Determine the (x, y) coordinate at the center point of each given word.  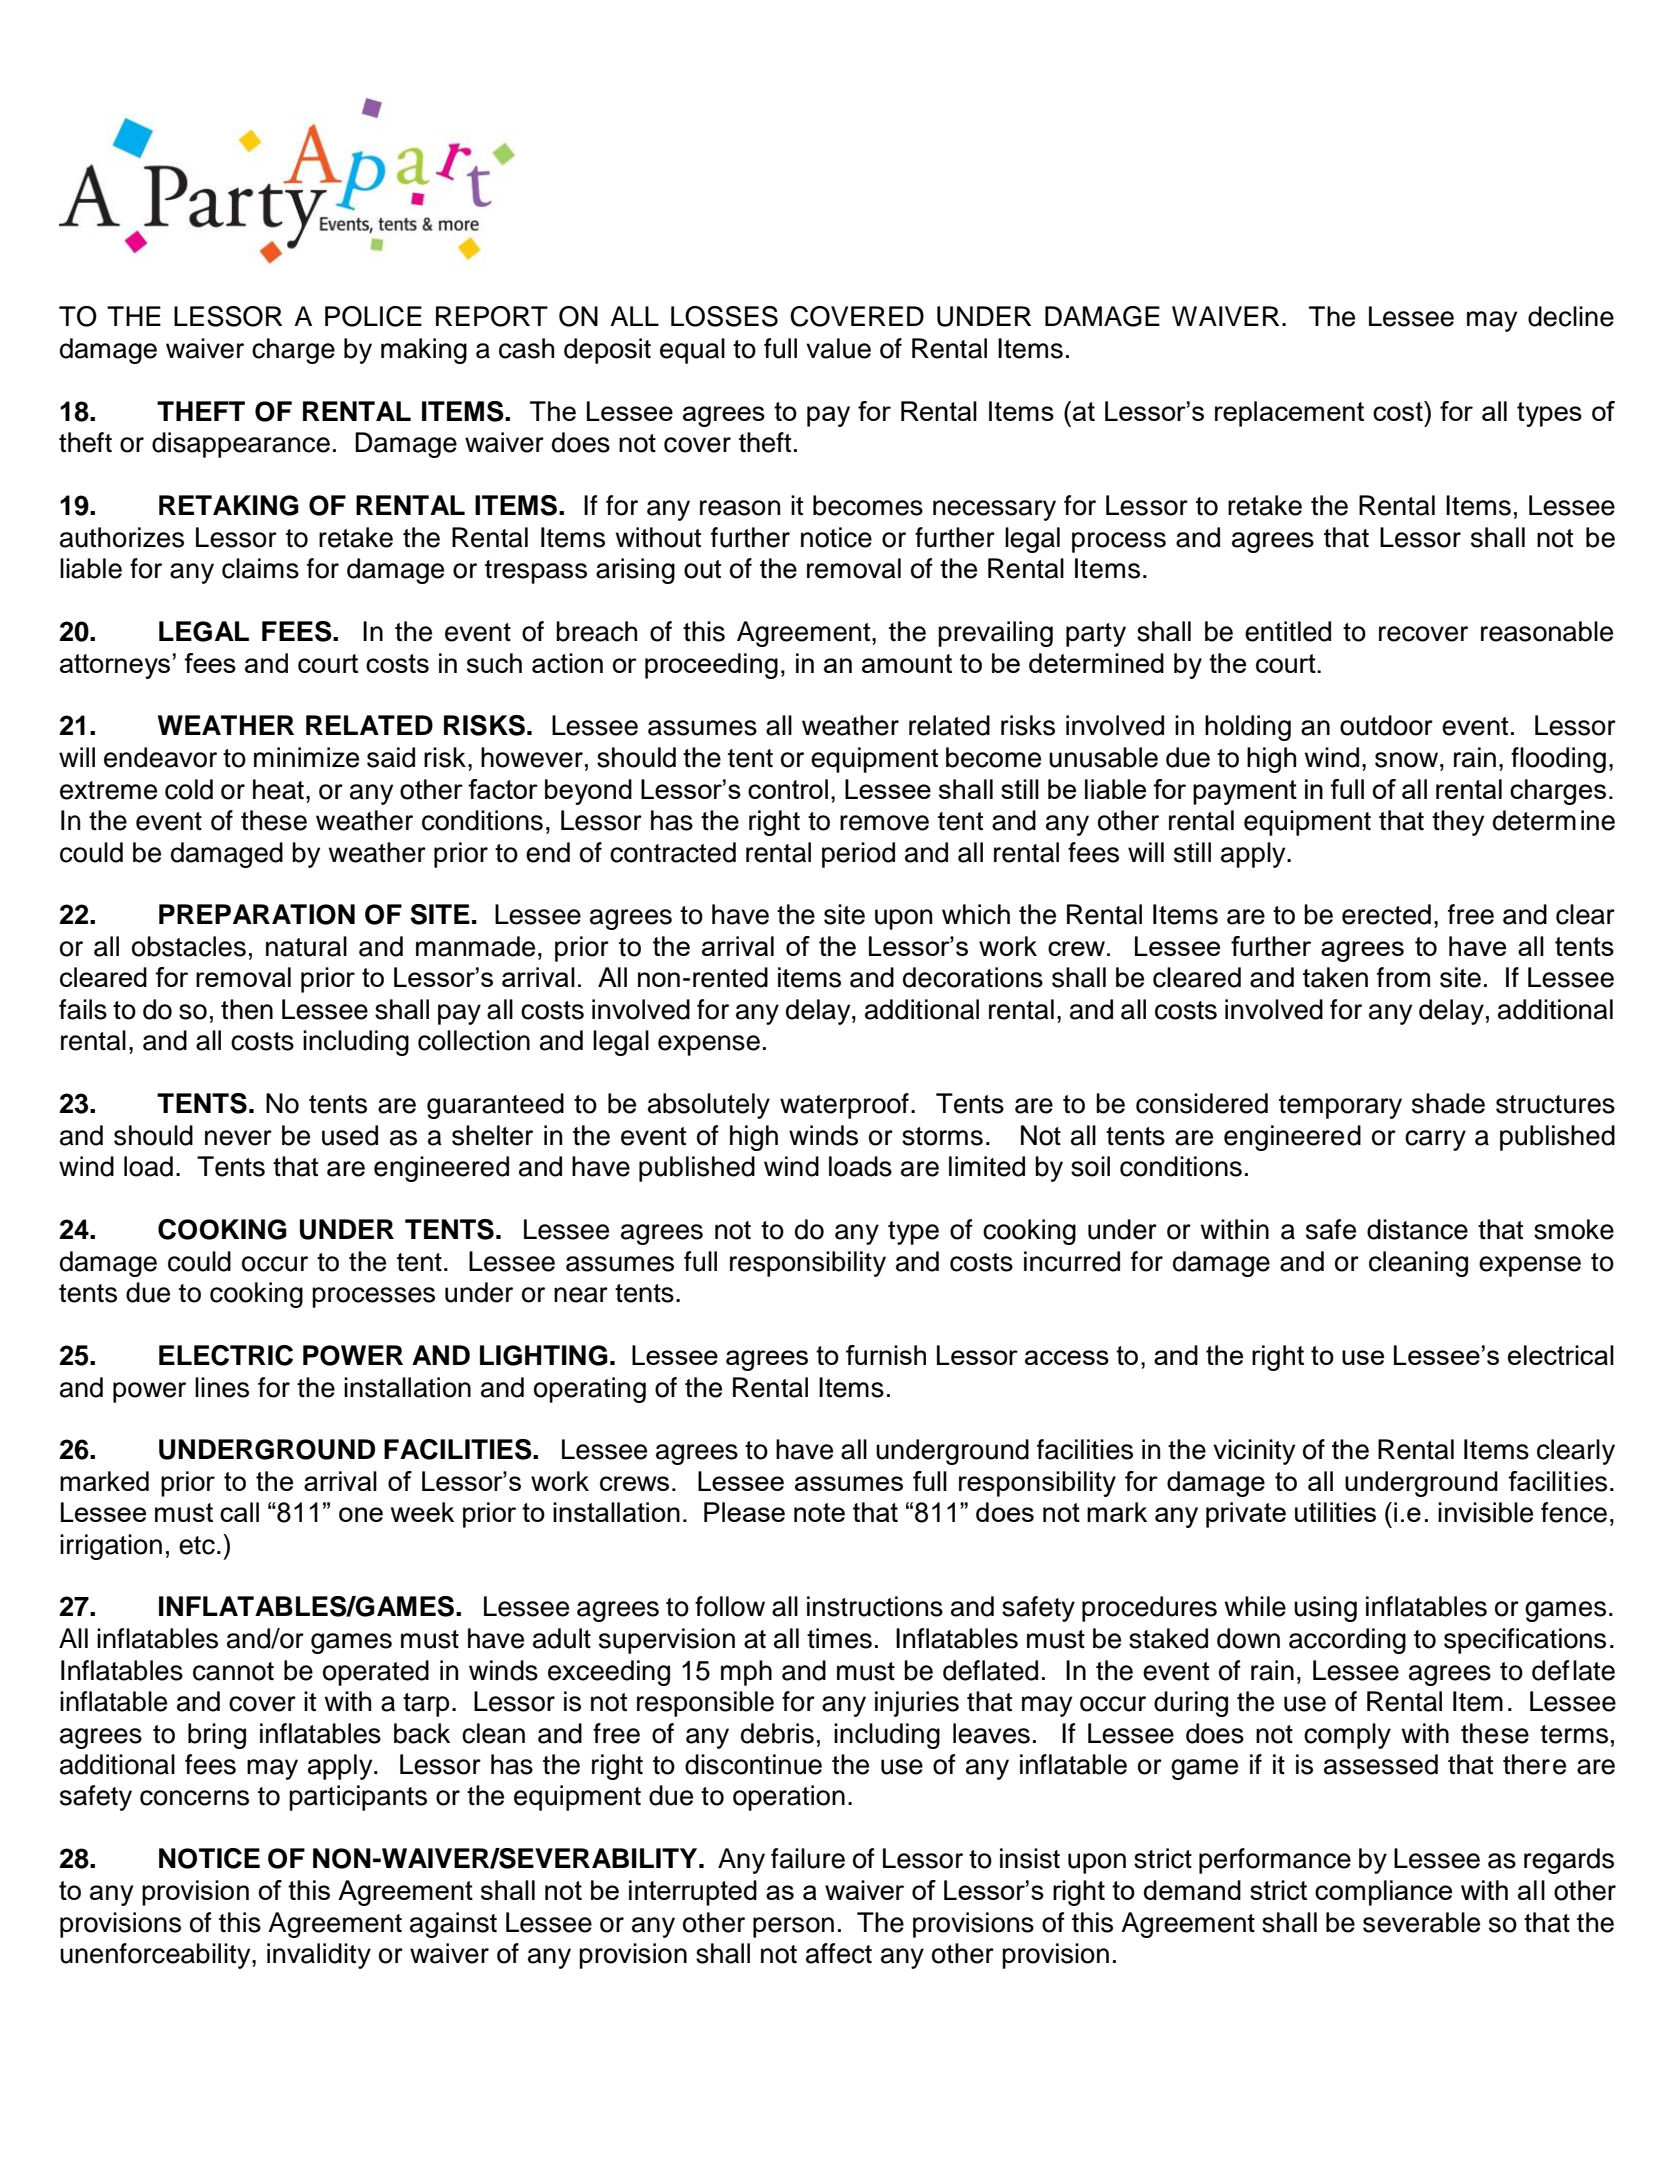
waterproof (844, 1106)
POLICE (373, 316)
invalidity (319, 1956)
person (793, 1927)
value (838, 348)
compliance (1383, 1893)
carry (1435, 1140)
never (238, 1138)
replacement (1289, 414)
